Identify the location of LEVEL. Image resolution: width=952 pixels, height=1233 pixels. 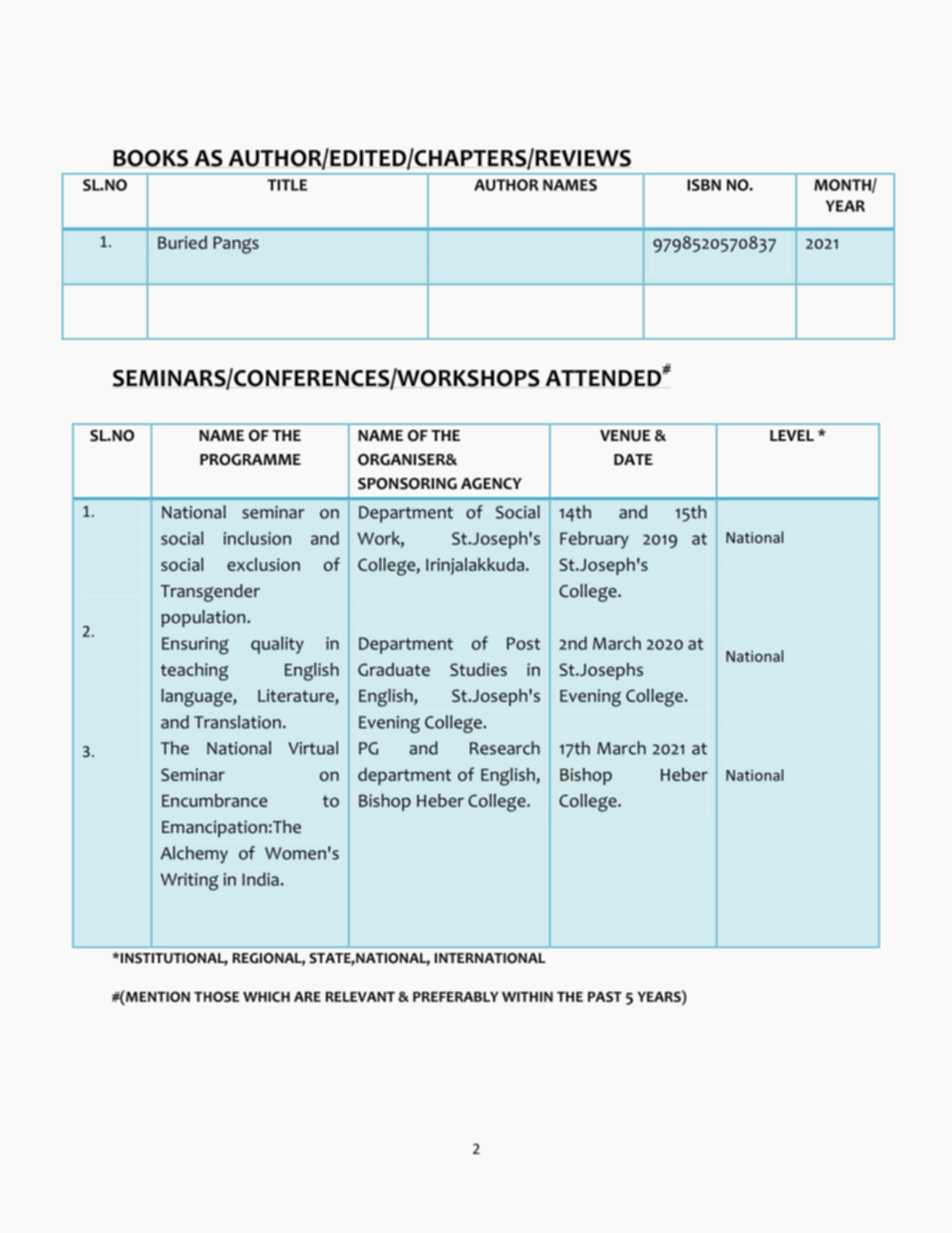
(792, 435).
